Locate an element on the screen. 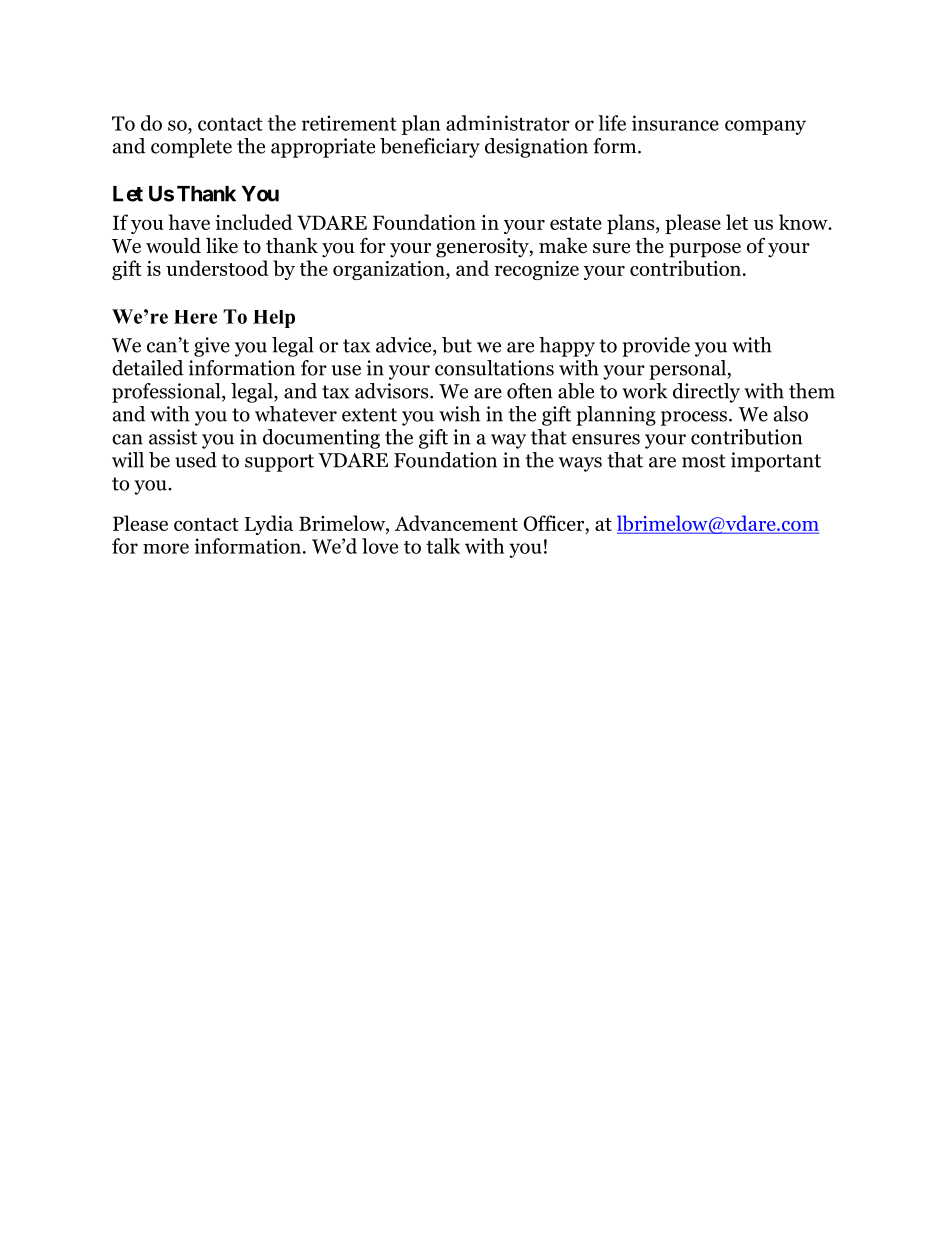 The width and height of the screenshot is (952, 1233). directly is located at coordinates (706, 393).
